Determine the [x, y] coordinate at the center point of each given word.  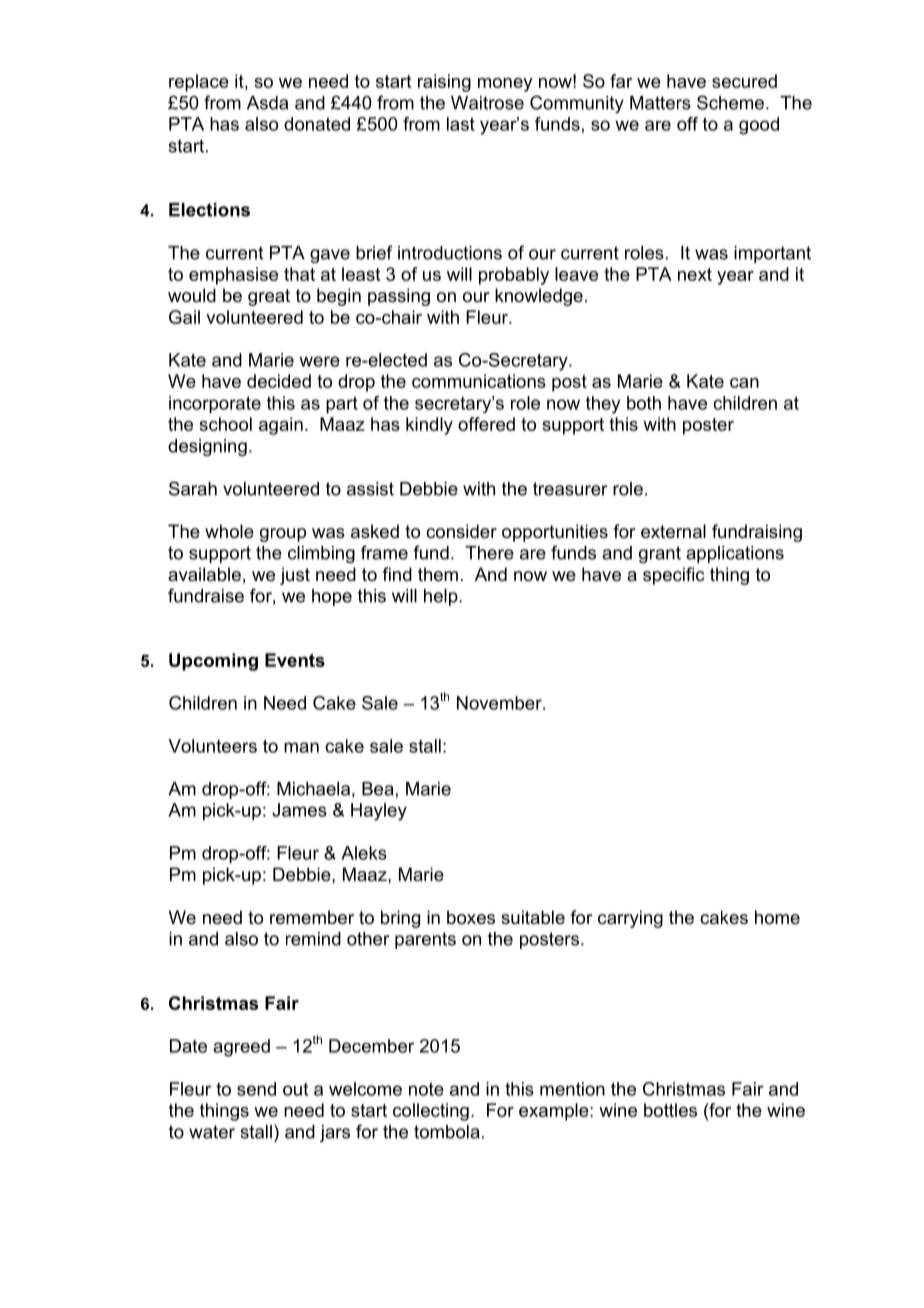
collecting [431, 1112]
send [256, 1089]
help [442, 597]
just [295, 576]
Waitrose [487, 103]
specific [673, 576]
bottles [670, 1110]
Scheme [730, 102]
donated [317, 124]
